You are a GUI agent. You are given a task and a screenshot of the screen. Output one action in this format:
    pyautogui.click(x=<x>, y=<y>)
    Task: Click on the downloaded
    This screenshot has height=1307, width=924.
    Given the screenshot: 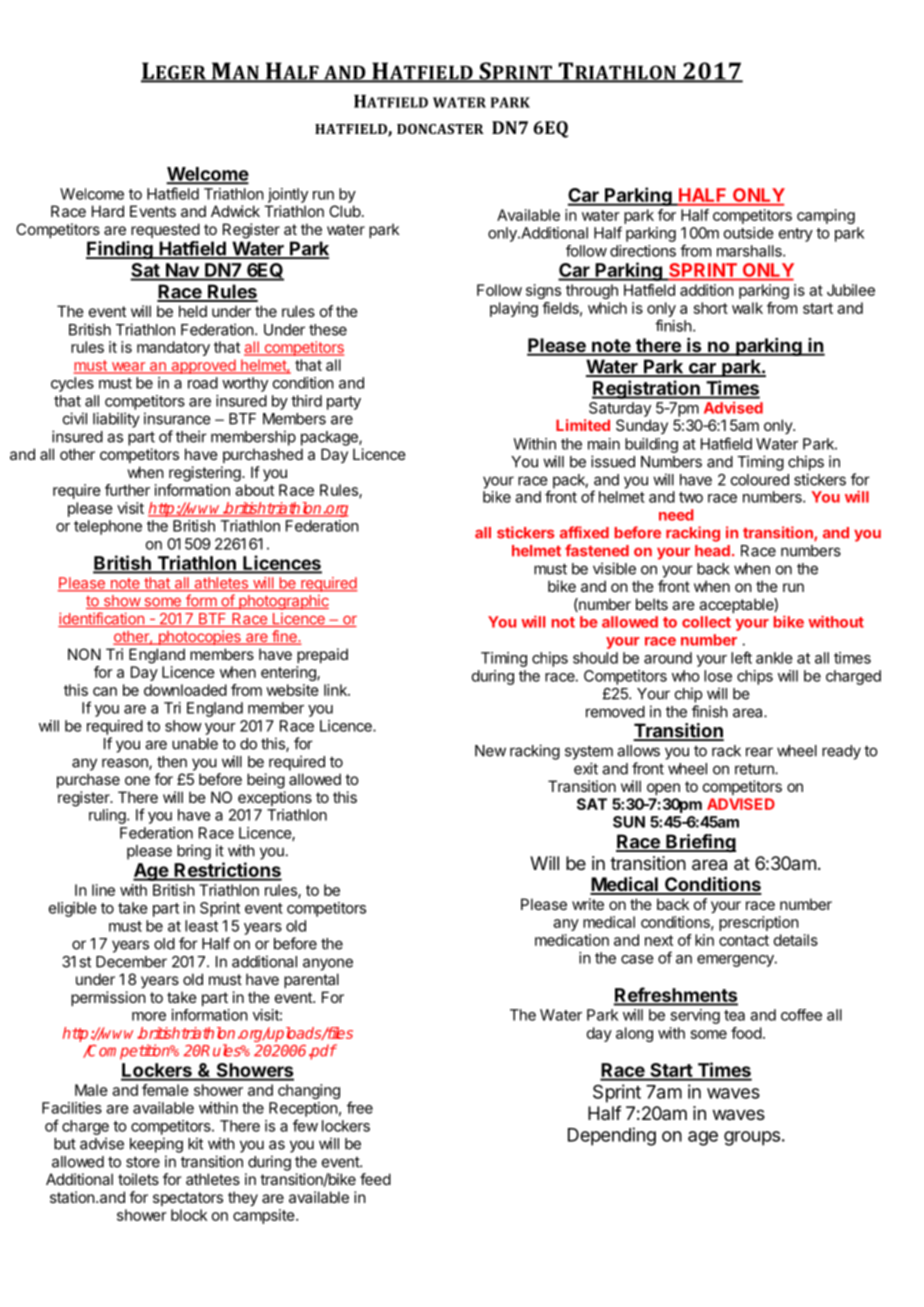 What is the action you would take?
    pyautogui.click(x=185, y=690)
